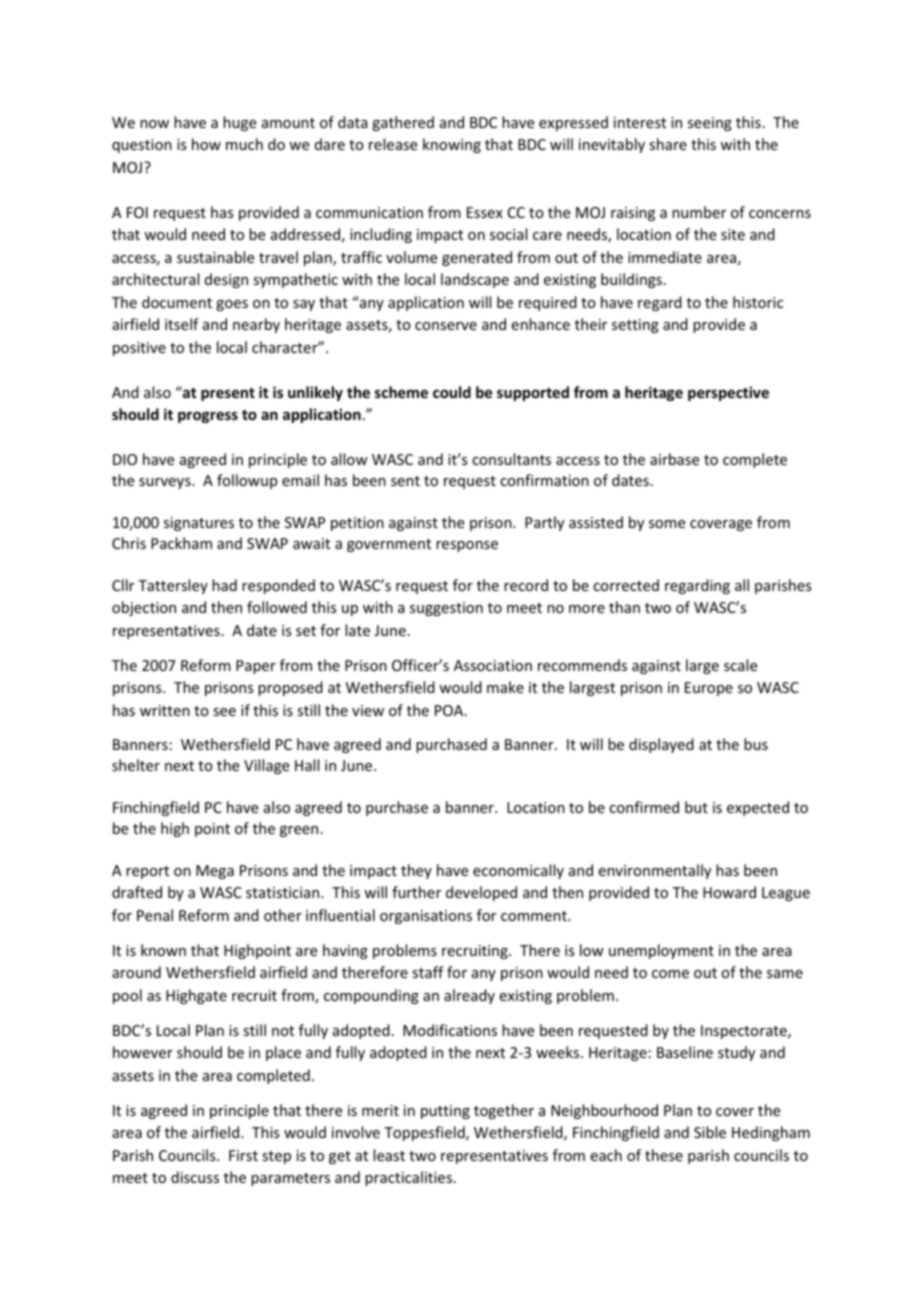 The image size is (924, 1308). I want to click on developed, so click(481, 893).
